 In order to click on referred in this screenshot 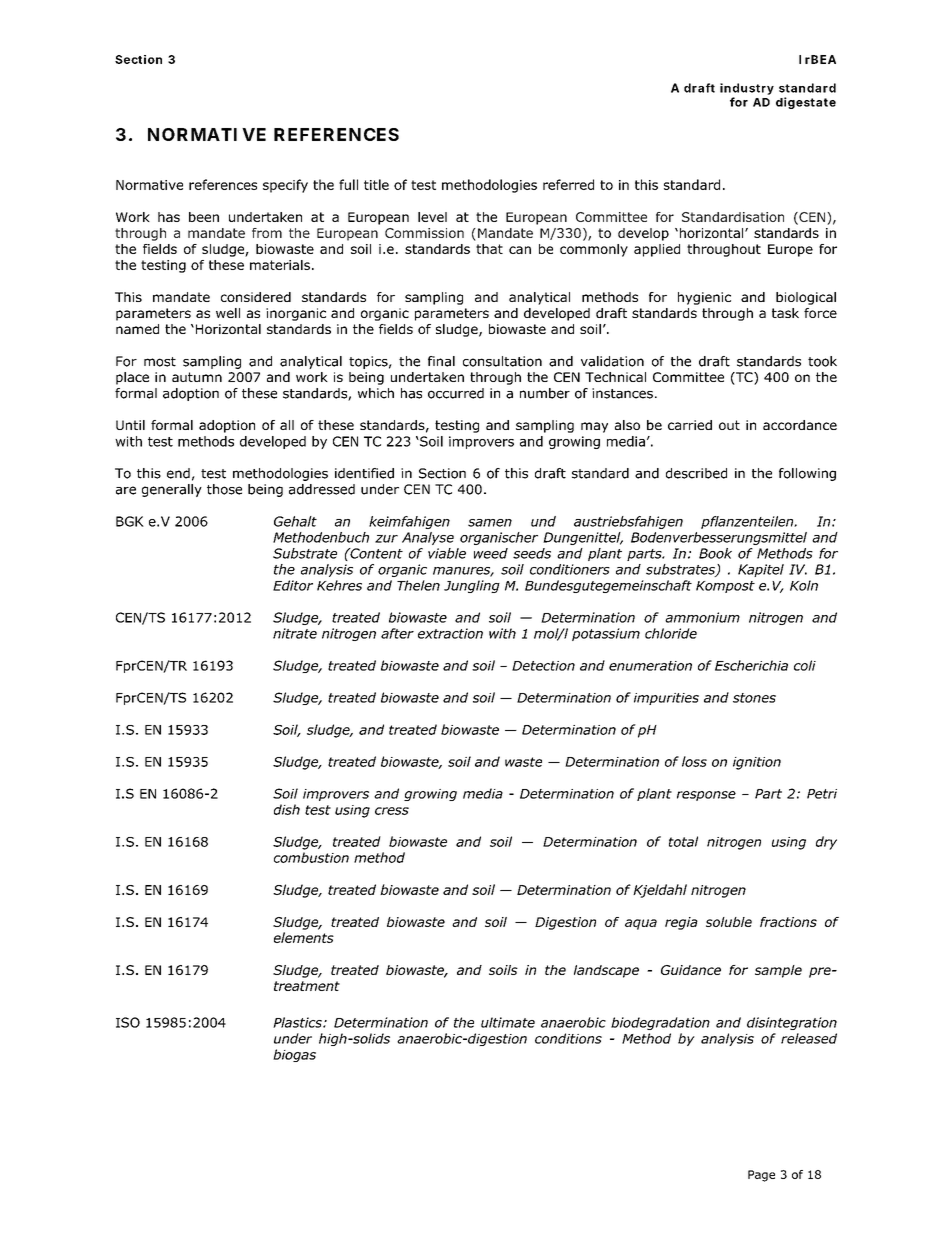, I will do `click(568, 184)`.
